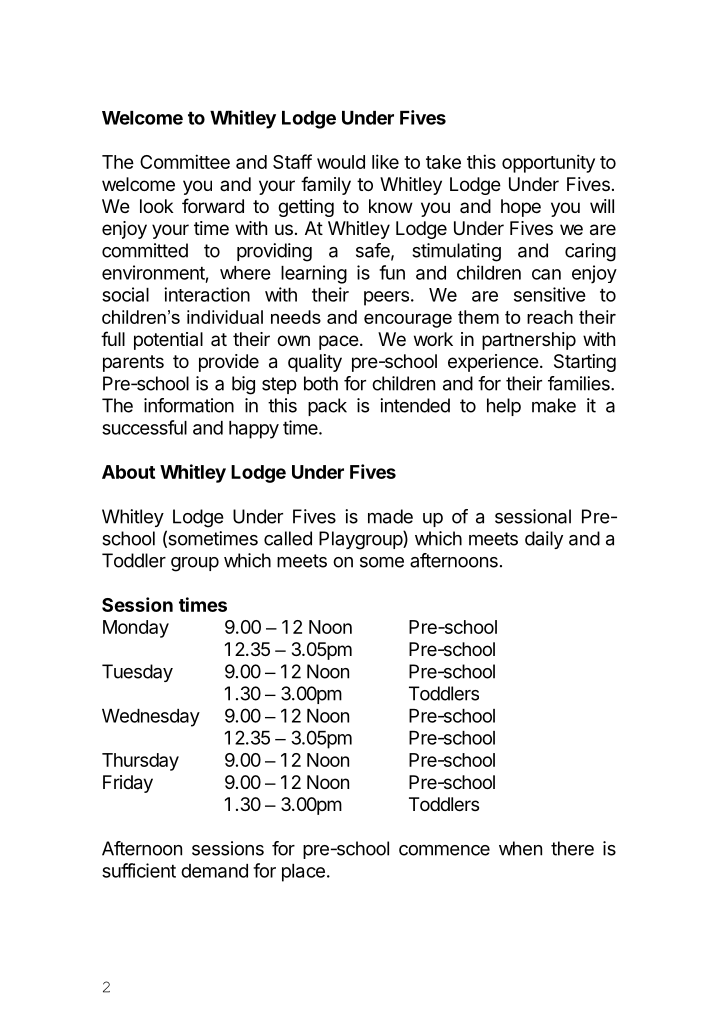 The height and width of the screenshot is (1014, 717). I want to click on opportunity, so click(548, 163).
